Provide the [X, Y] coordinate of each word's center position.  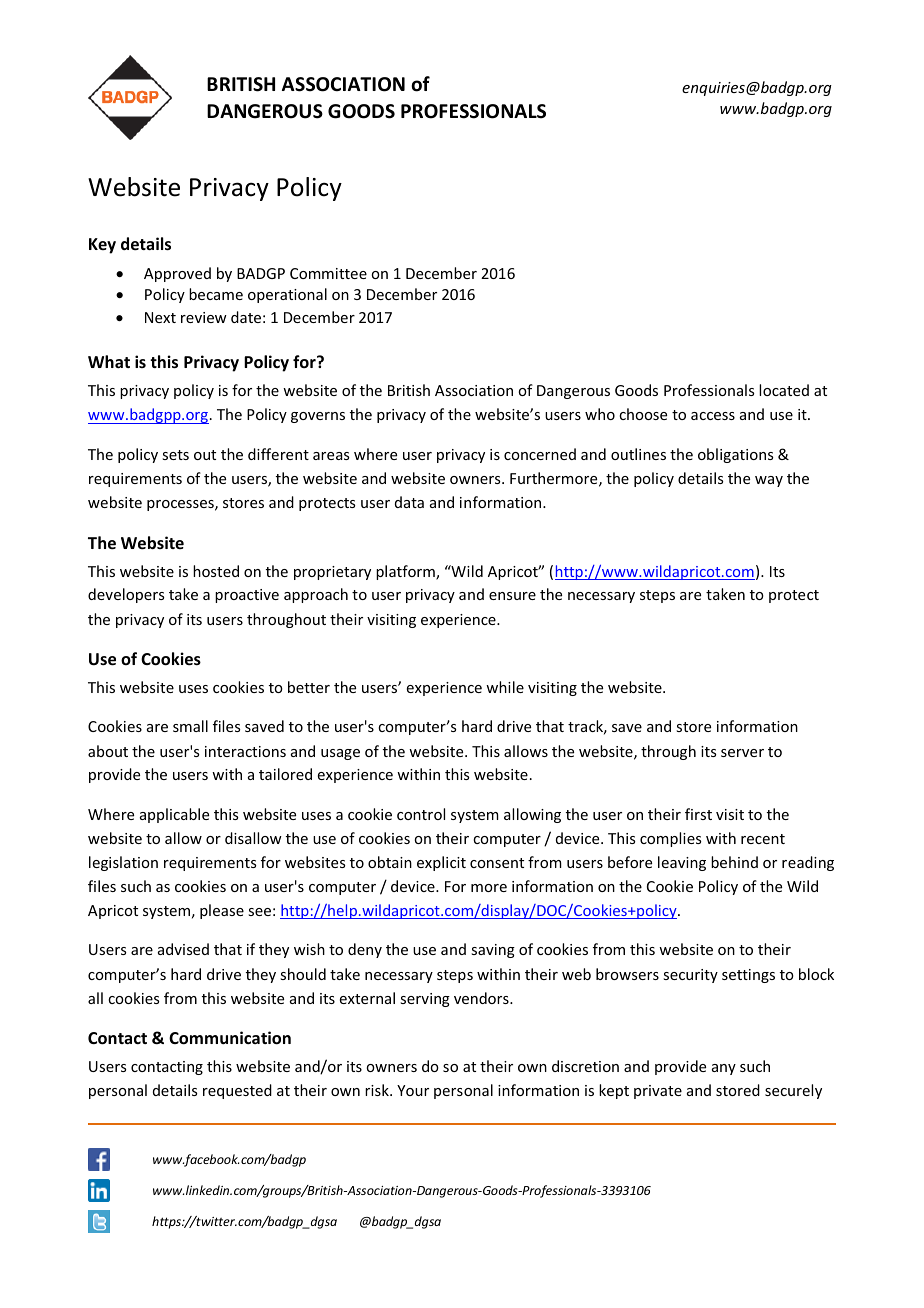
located [784, 390]
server [742, 753]
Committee [328, 273]
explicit [441, 863]
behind [734, 862]
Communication [230, 1038]
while [505, 687]
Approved [177, 274]
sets [175, 455]
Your [413, 1090]
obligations [735, 455]
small [190, 726]
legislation [123, 863]
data [409, 502]
